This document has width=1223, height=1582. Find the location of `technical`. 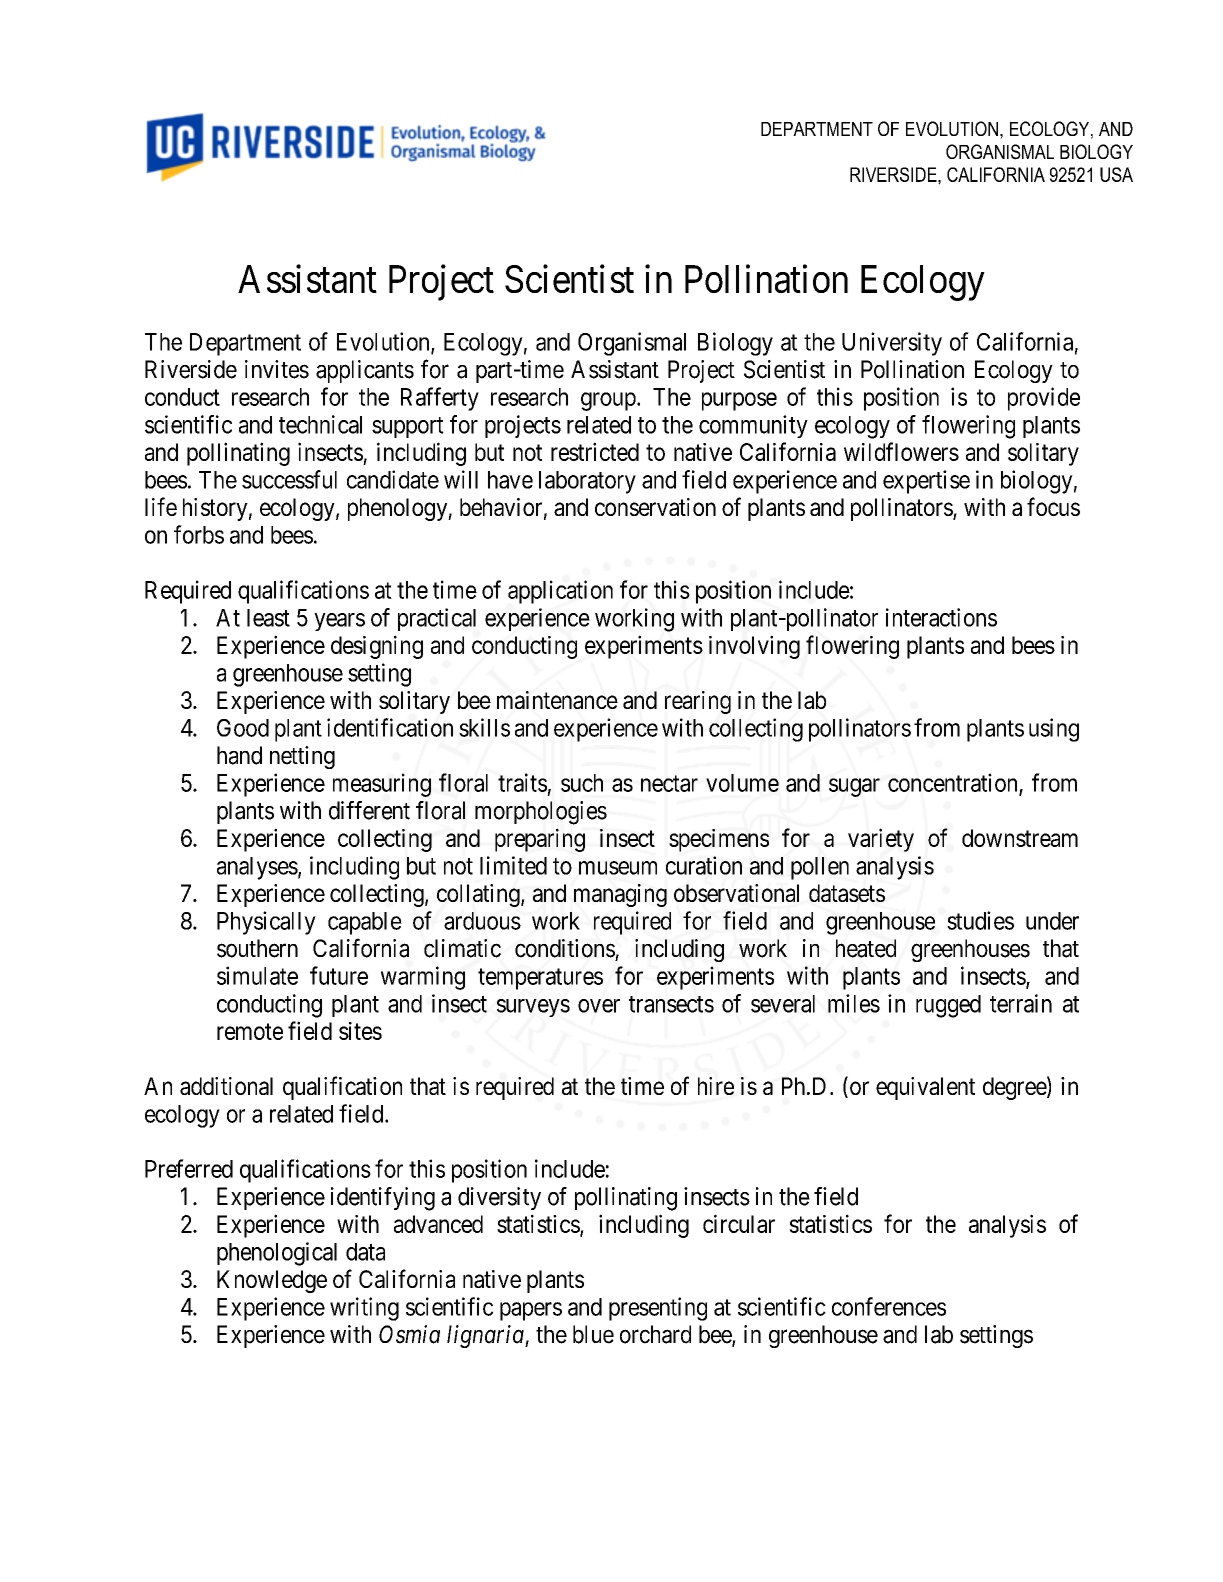

technical is located at coordinates (320, 424).
